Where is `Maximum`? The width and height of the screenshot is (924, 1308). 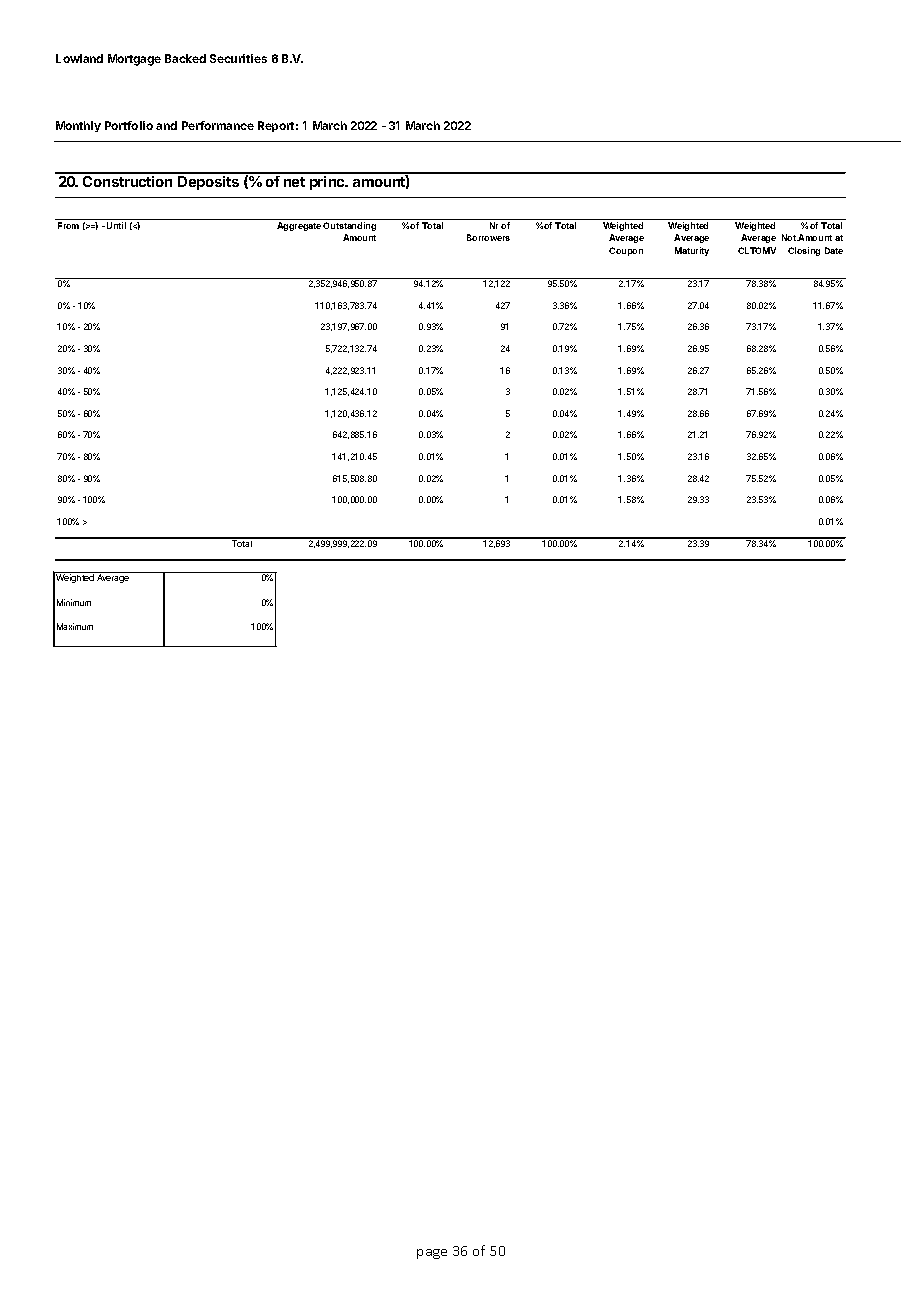 Maximum is located at coordinates (75, 626).
